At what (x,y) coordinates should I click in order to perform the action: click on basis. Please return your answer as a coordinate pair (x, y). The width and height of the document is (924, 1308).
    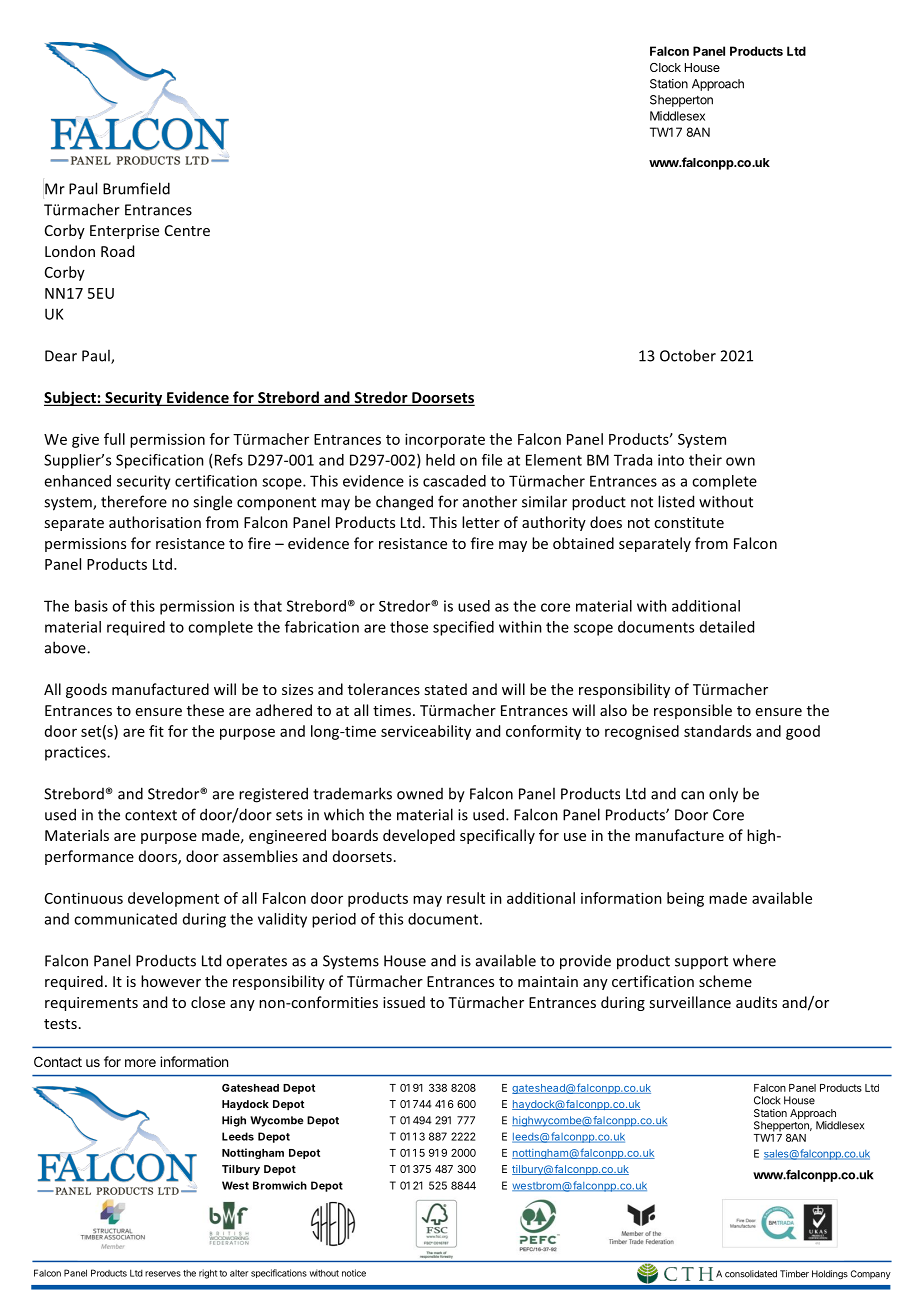
    Looking at the image, I should click on (91, 606).
